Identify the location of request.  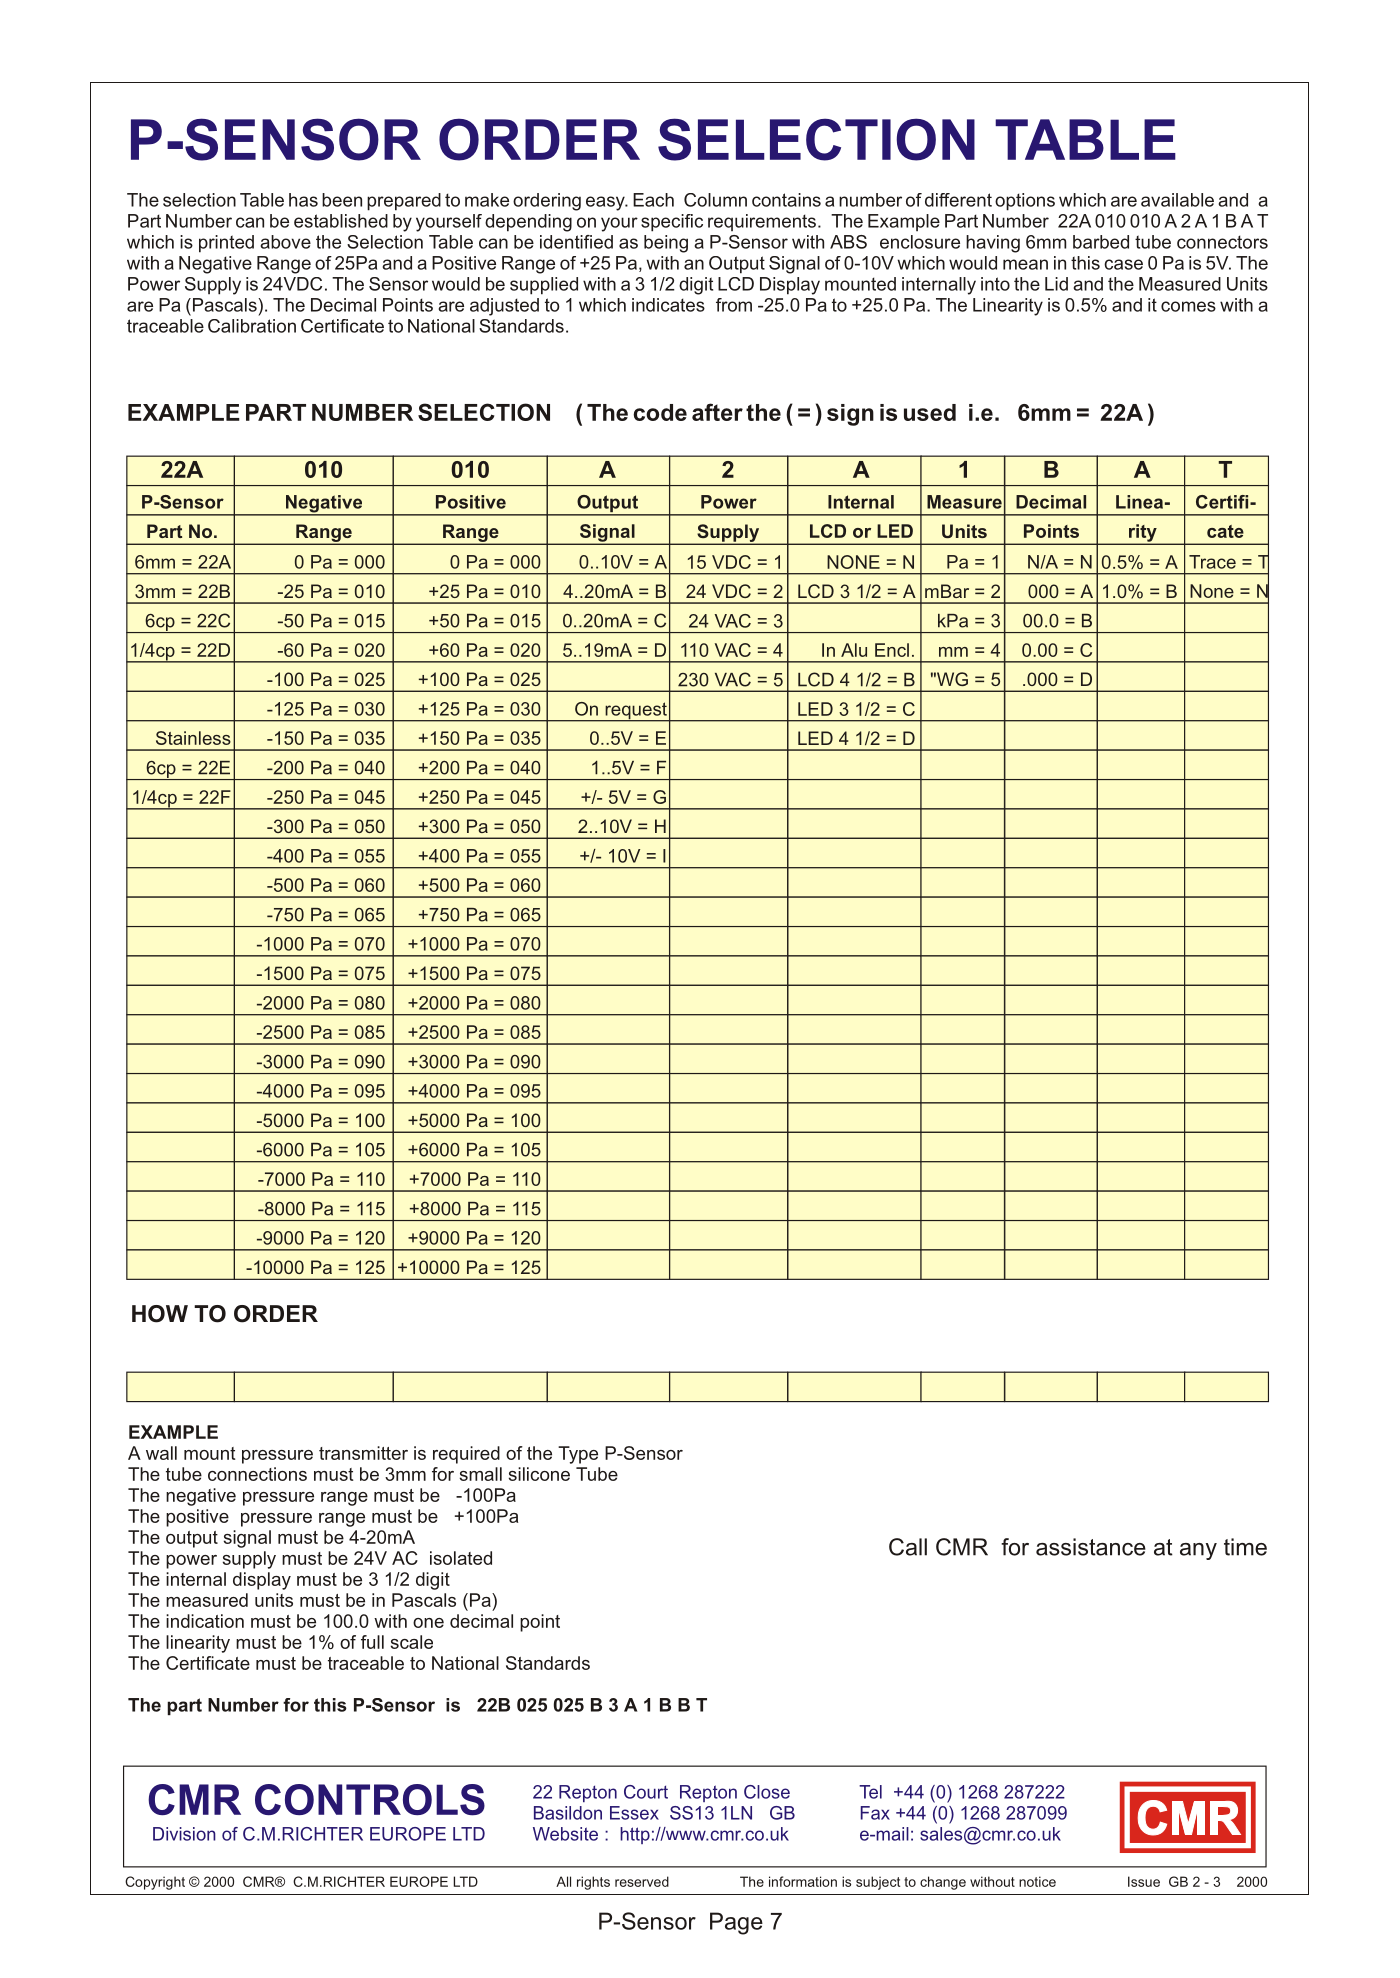
(636, 712).
